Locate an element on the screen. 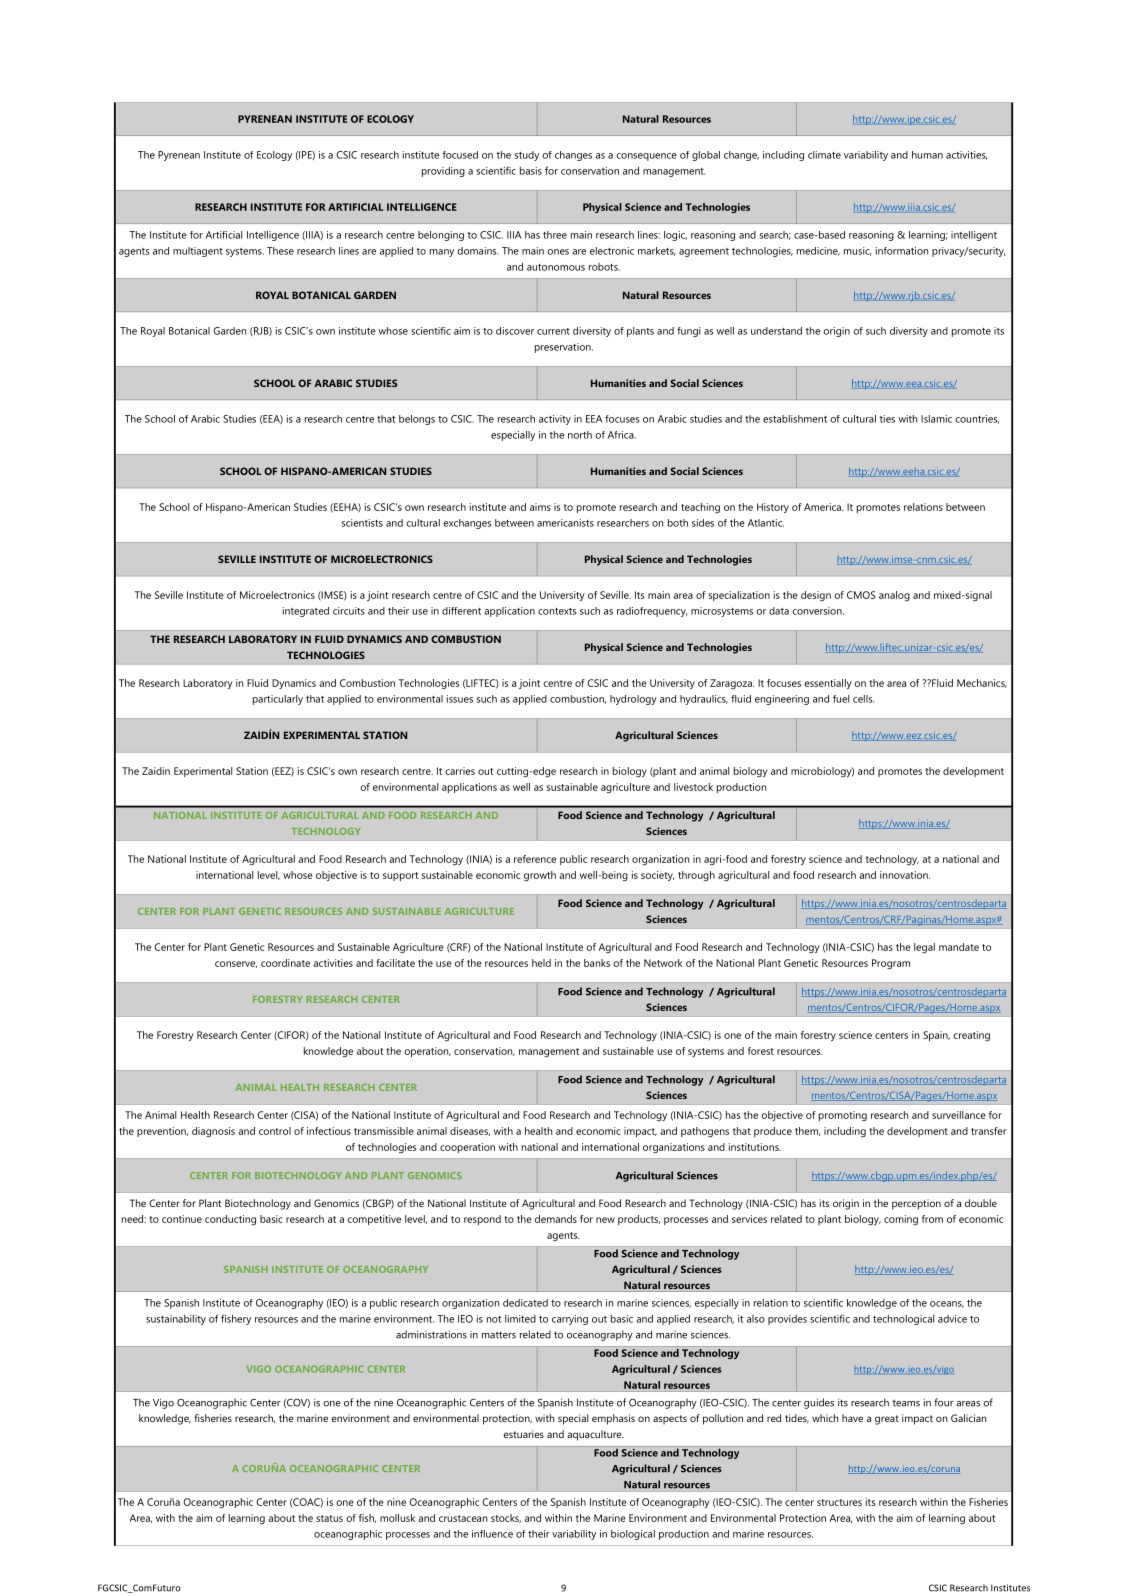 The image size is (1128, 1596). perception is located at coordinates (916, 1204).
